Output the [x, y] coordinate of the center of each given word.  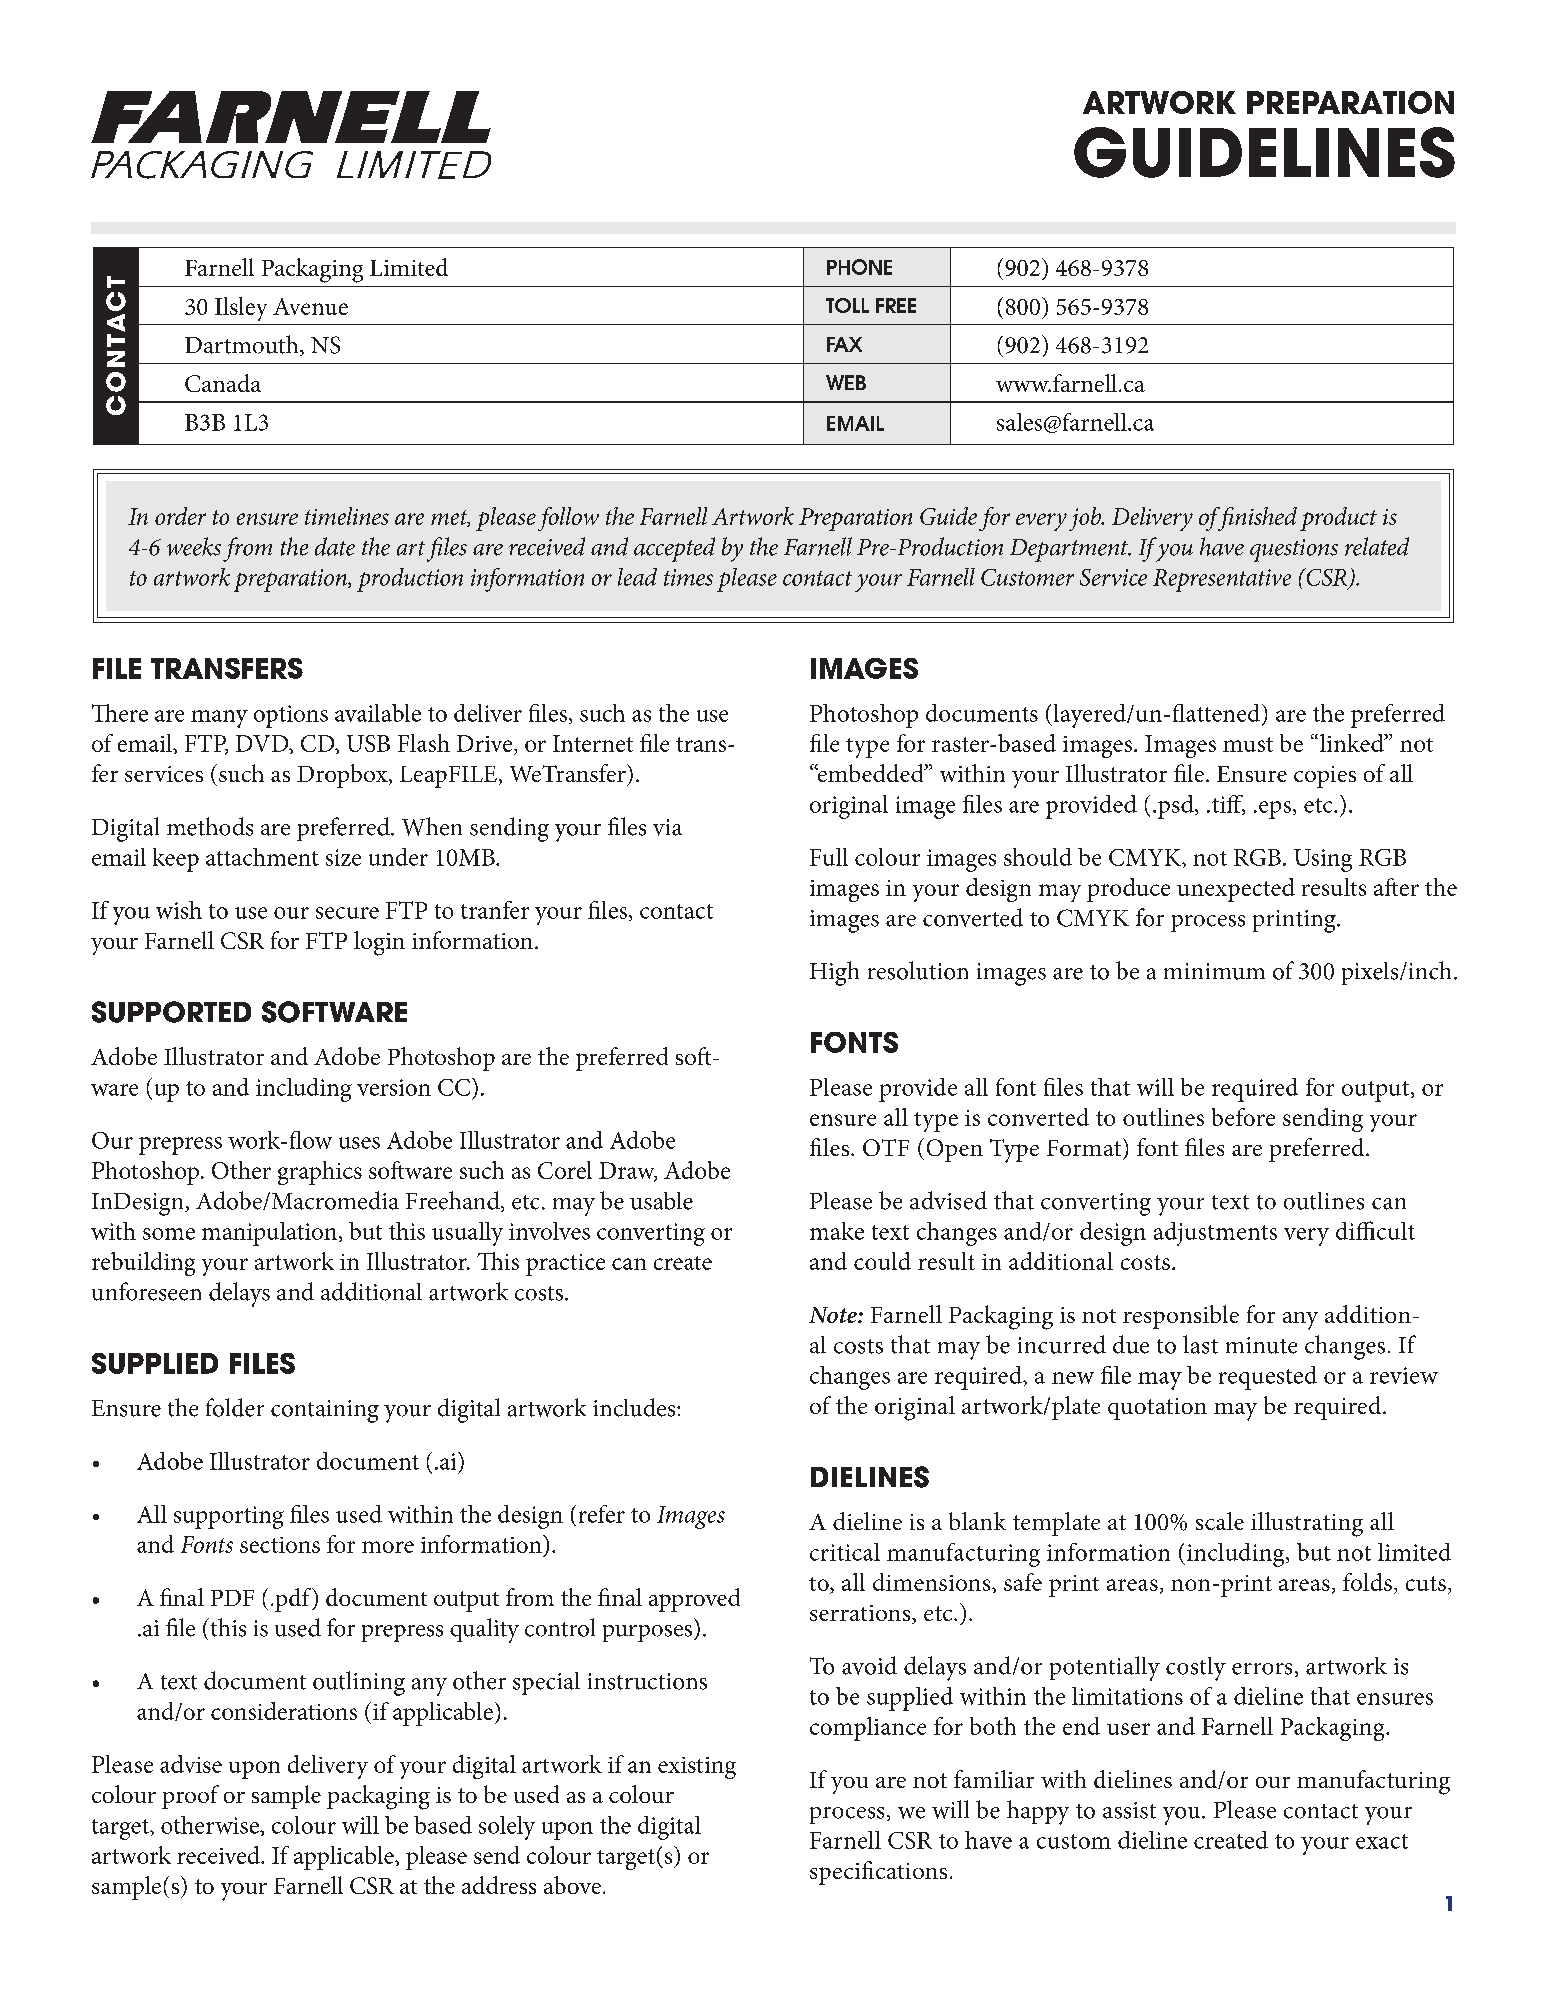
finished [1256, 519]
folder [235, 1407]
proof [190, 1797]
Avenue [310, 306]
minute [1261, 1345]
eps [1275, 810]
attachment [262, 857]
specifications [878, 1873]
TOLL [847, 305]
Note [834, 1315]
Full [829, 857]
